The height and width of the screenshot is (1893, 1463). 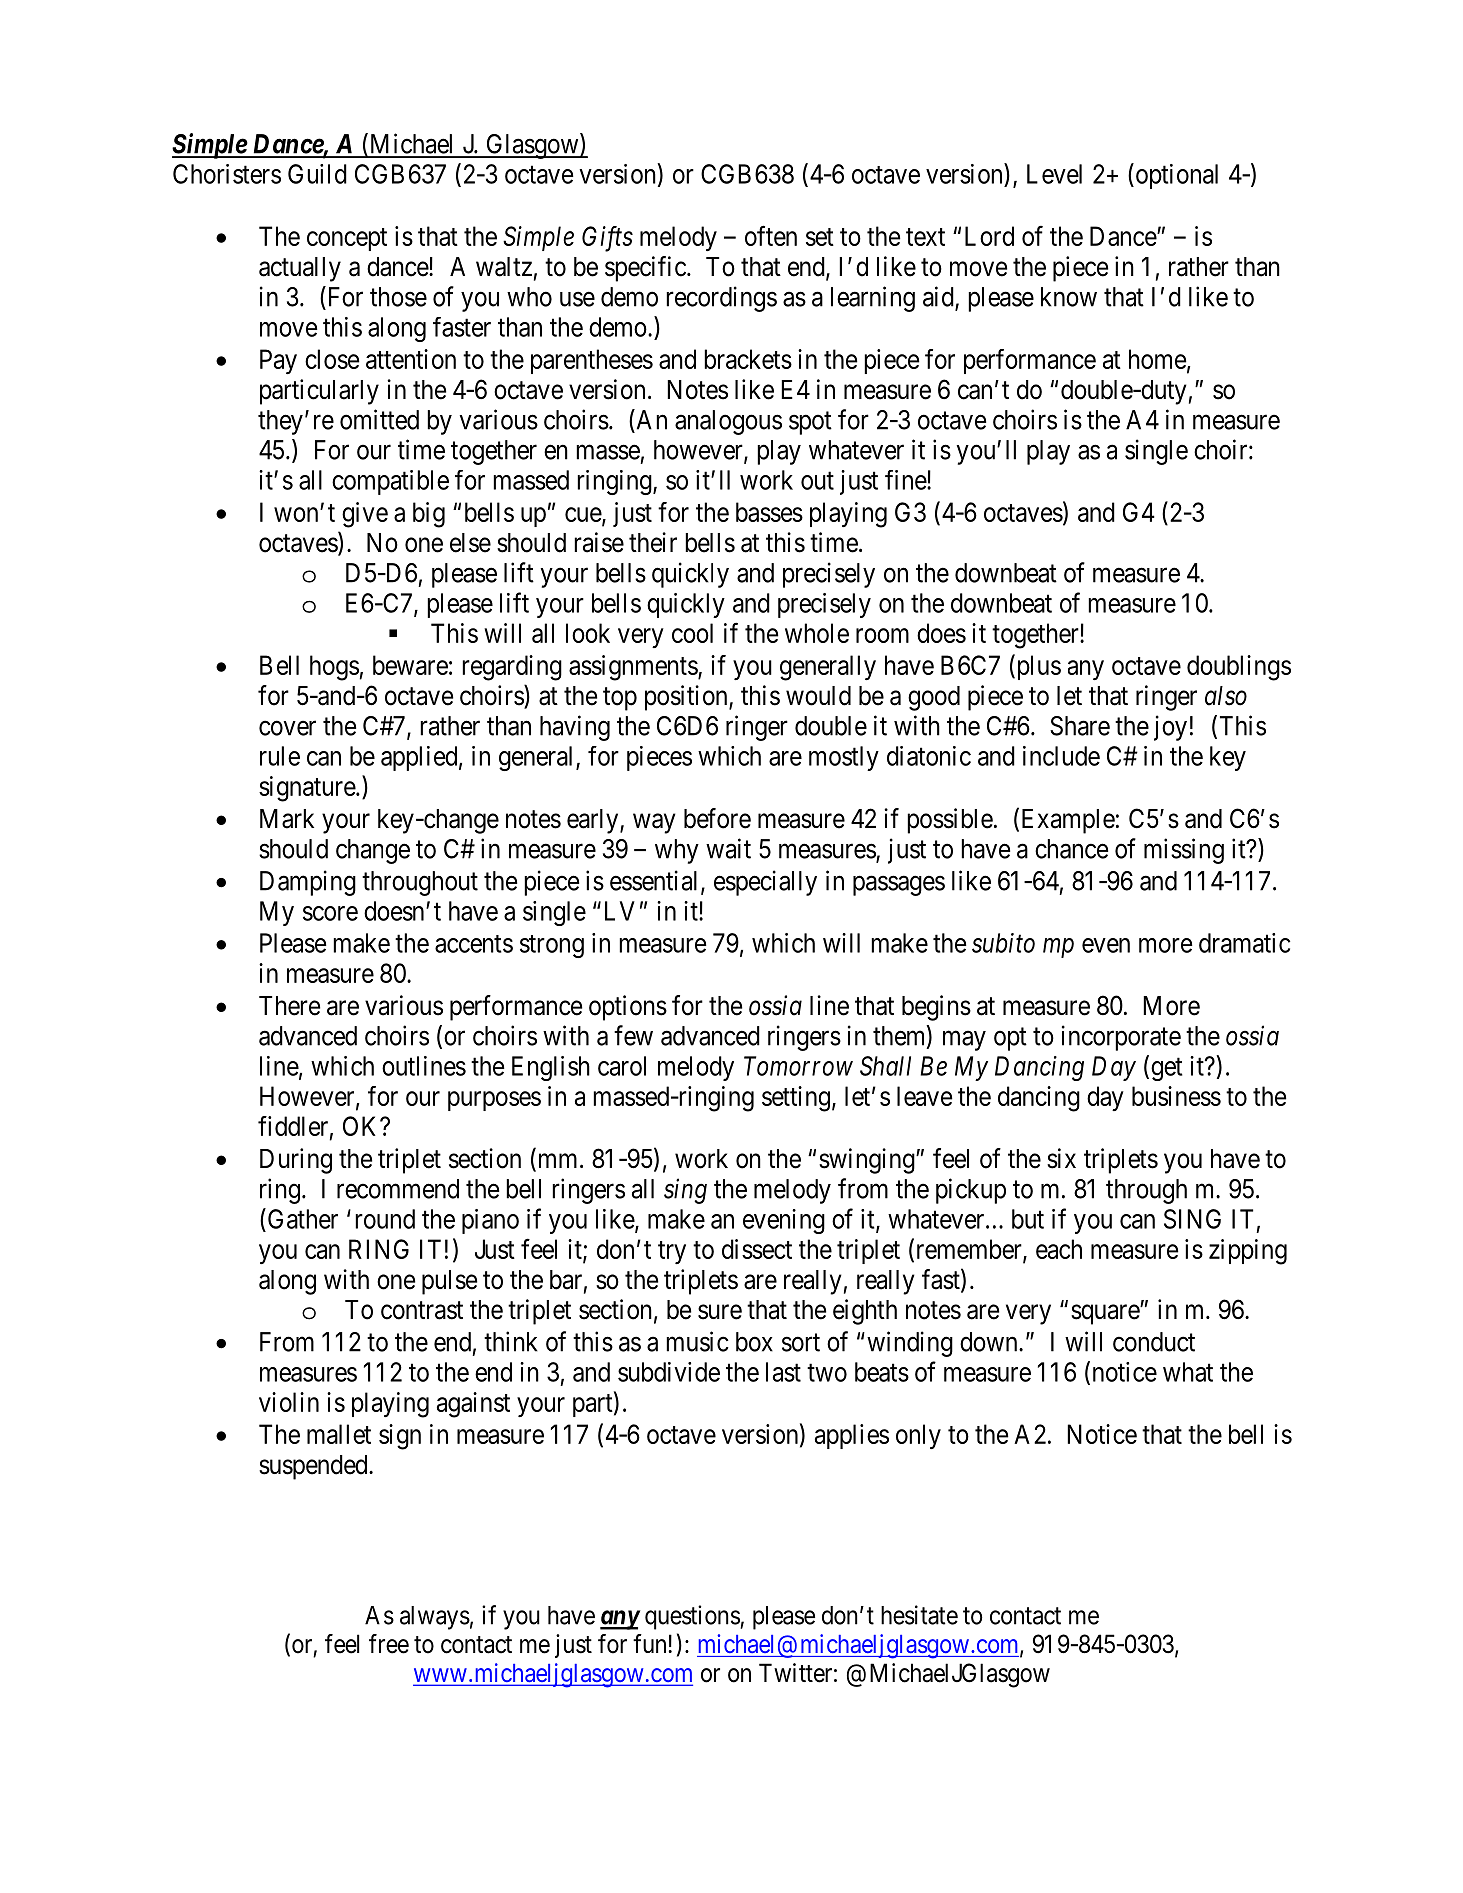 What do you see at coordinates (330, 913) in the screenshot?
I see `score` at bounding box center [330, 913].
